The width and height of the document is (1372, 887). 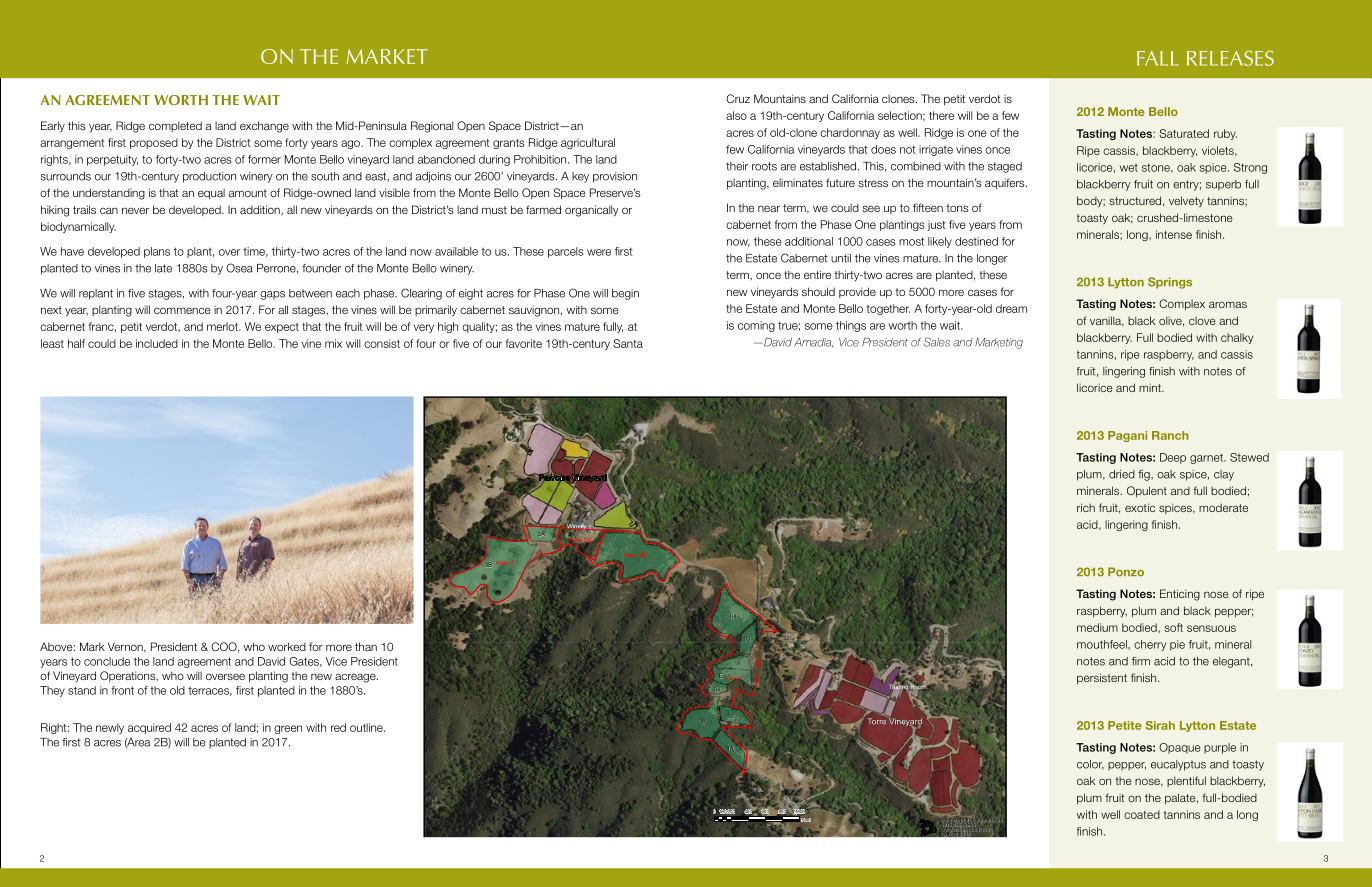 What do you see at coordinates (1158, 58) in the document?
I see `FALL` at bounding box center [1158, 58].
